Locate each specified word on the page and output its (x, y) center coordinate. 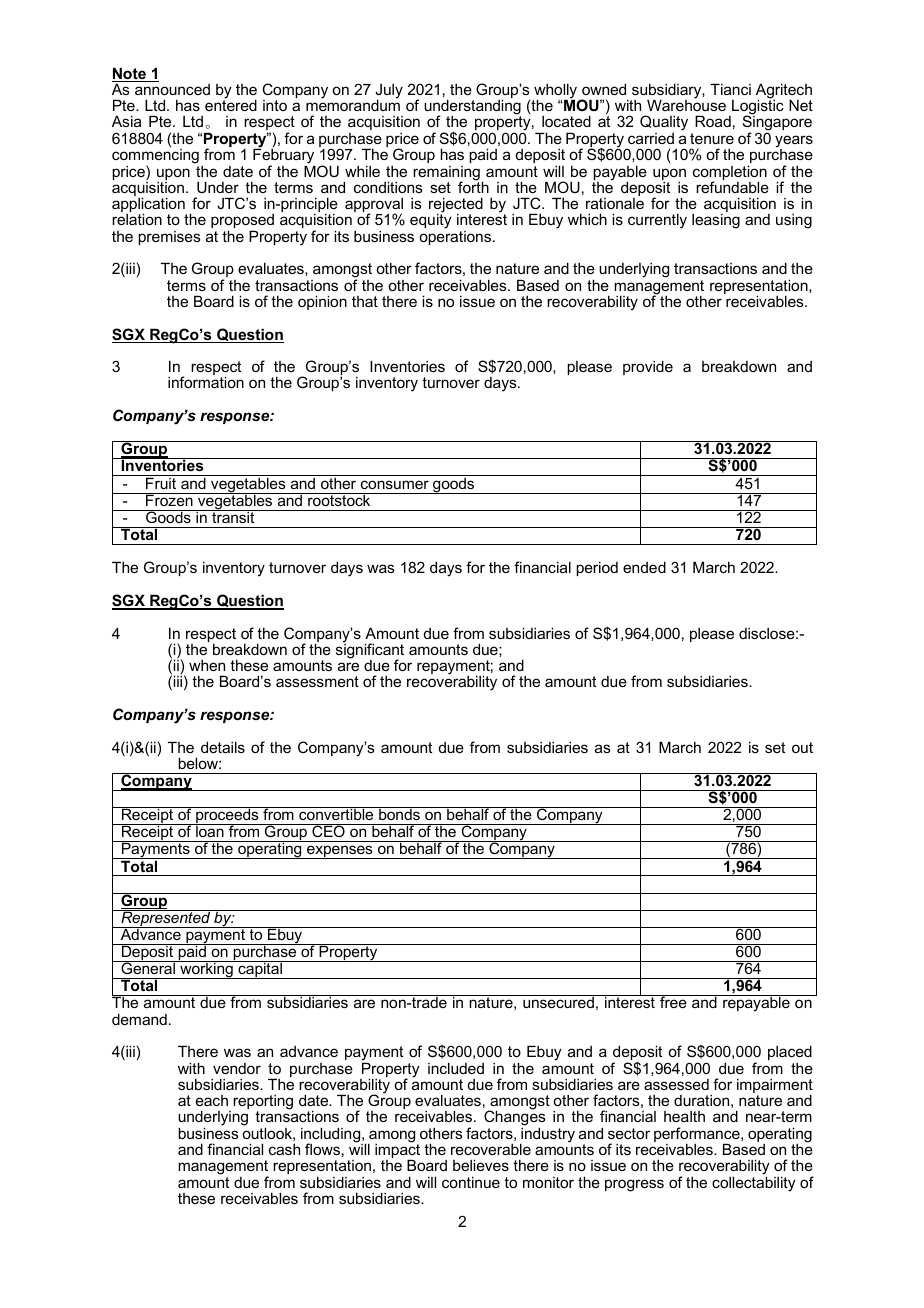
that (365, 301)
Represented (166, 919)
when (207, 665)
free (673, 1001)
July (389, 92)
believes (481, 1165)
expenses (340, 852)
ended (644, 567)
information (206, 382)
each (212, 1100)
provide (648, 367)
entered (231, 104)
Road (713, 121)
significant (370, 651)
